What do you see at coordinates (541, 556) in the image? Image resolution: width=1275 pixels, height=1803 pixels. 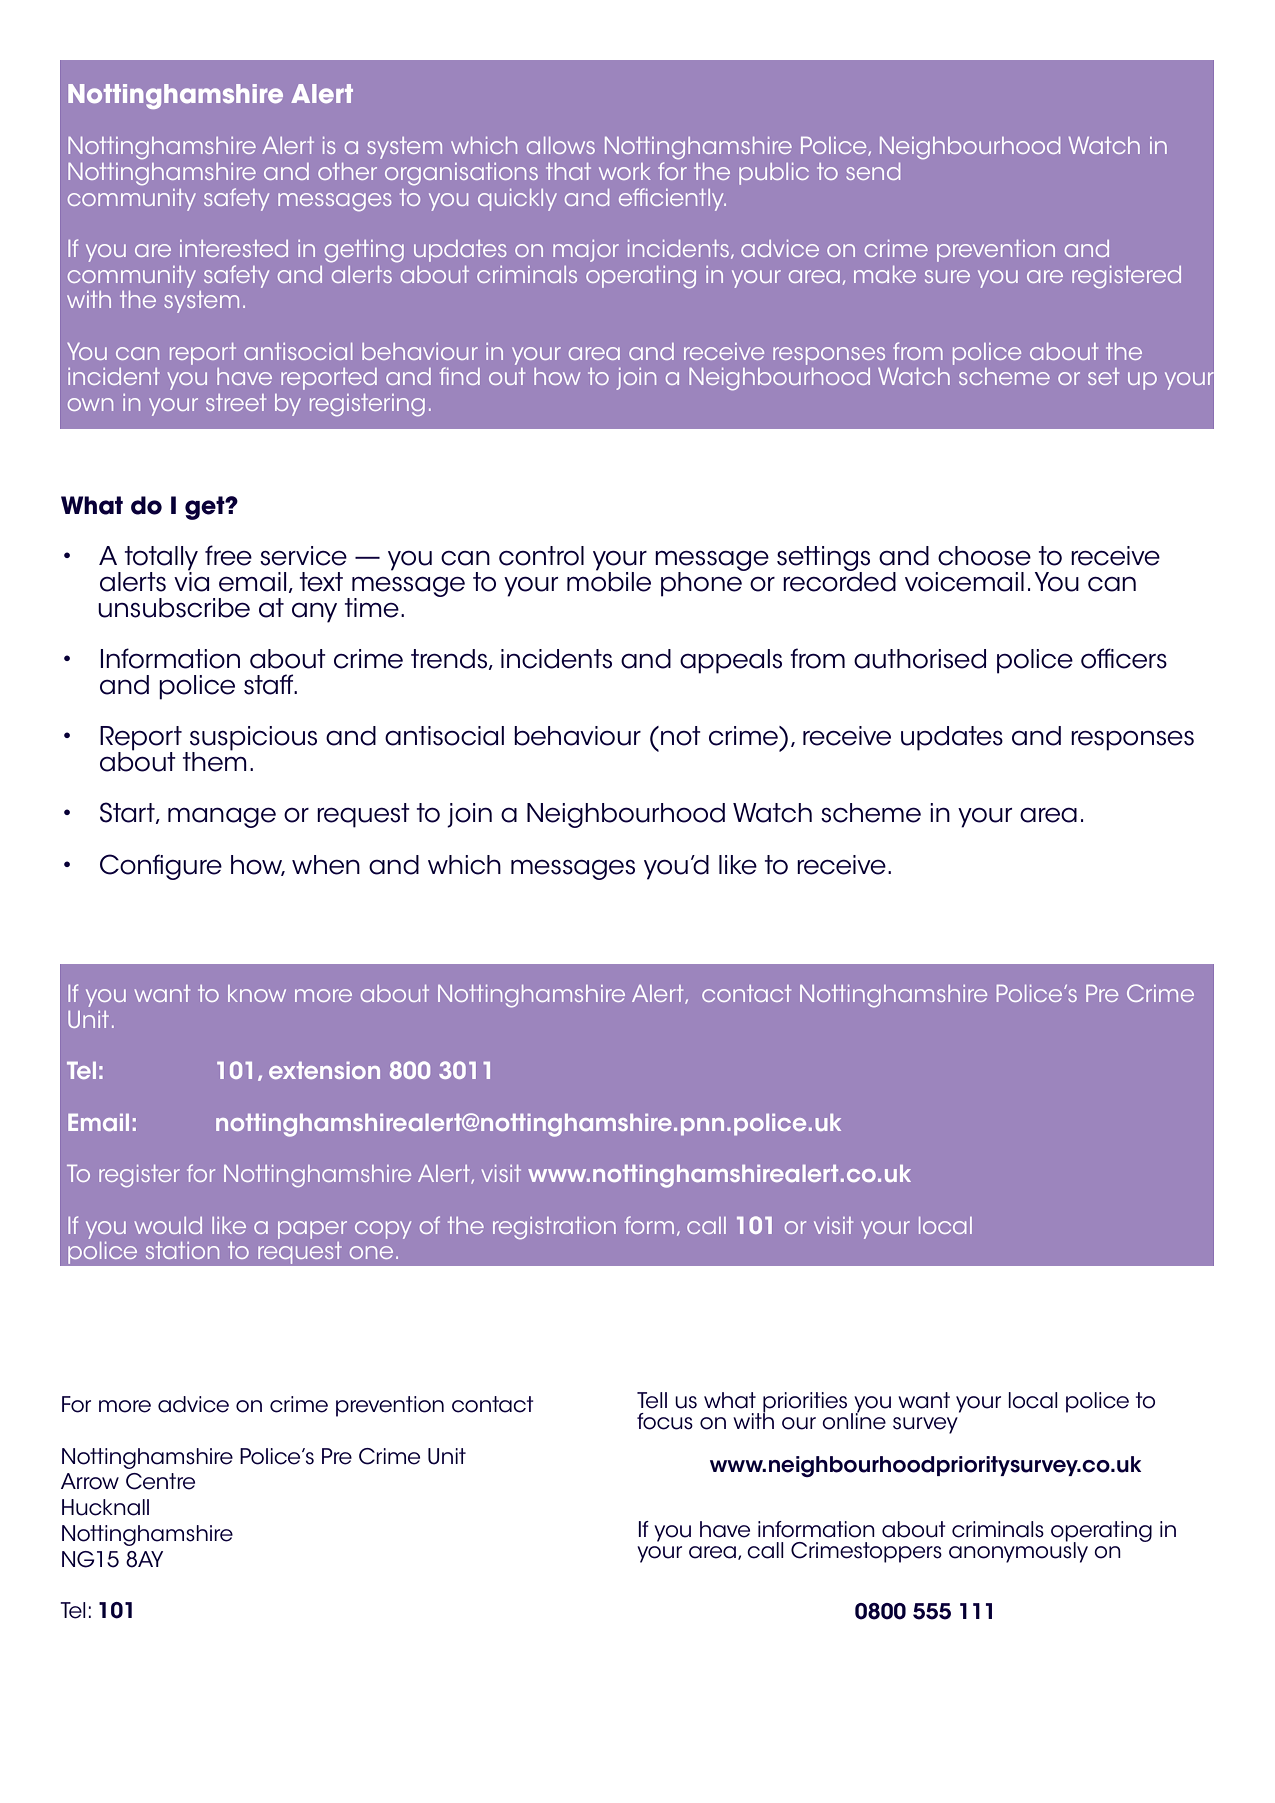 I see `control` at bounding box center [541, 556].
